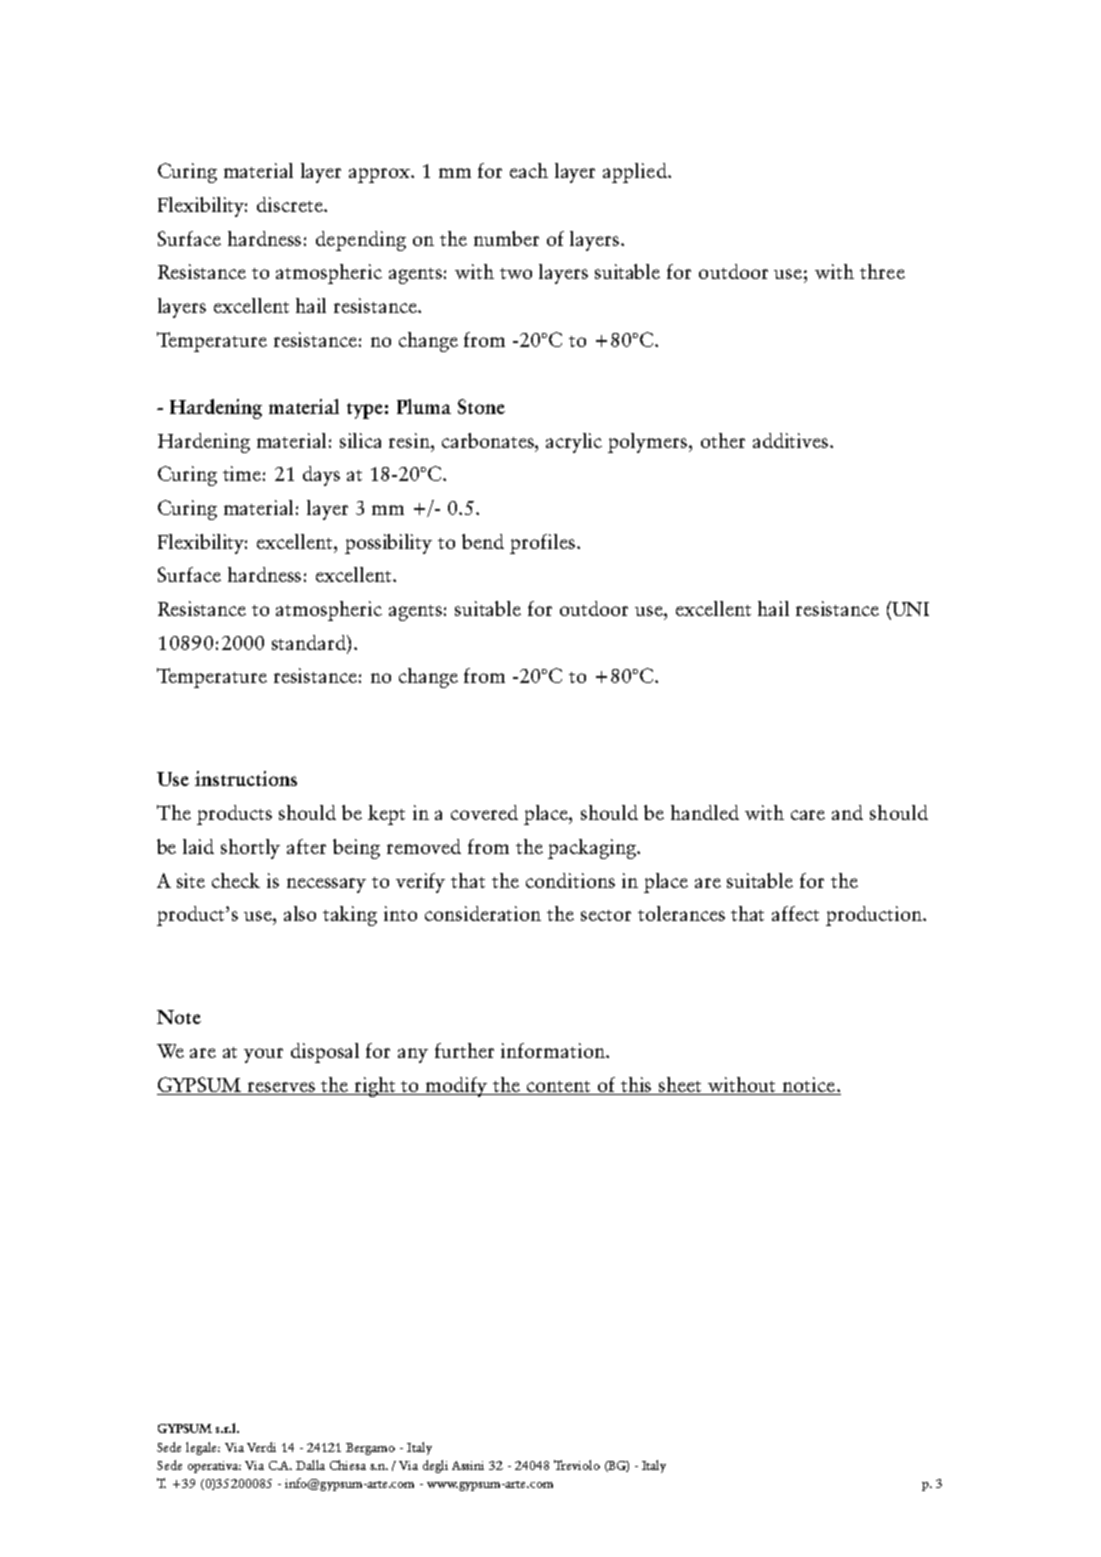 This screenshot has width=1101, height=1557. What do you see at coordinates (250, 849) in the screenshot?
I see `shortly` at bounding box center [250, 849].
